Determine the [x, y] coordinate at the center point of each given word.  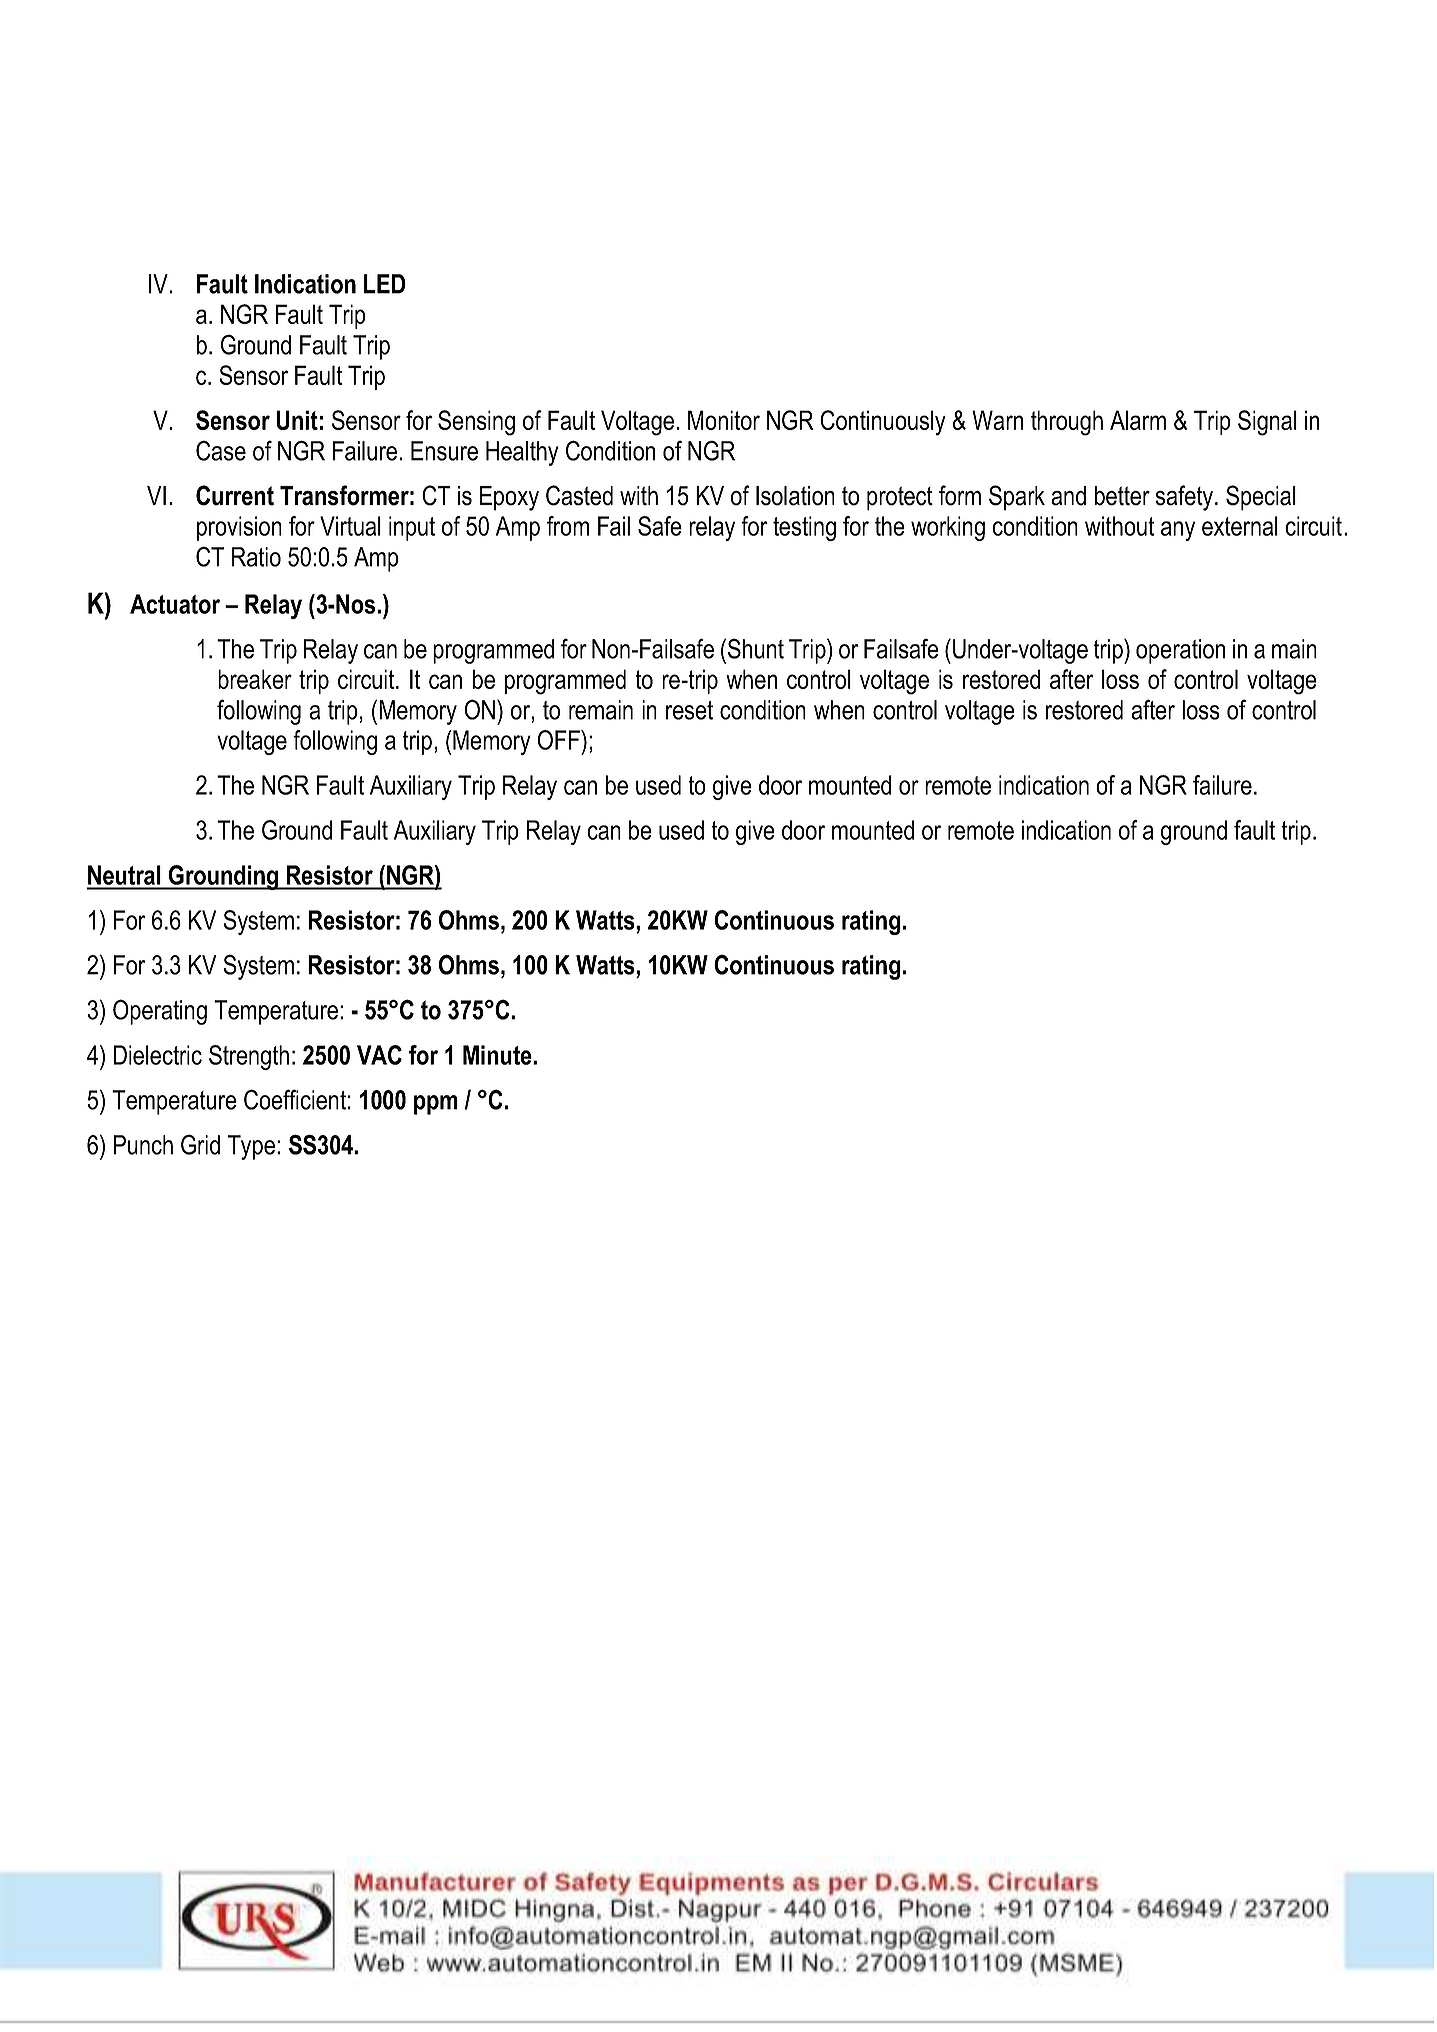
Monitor [724, 420]
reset [689, 710]
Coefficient [295, 1099]
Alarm [1138, 420]
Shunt [756, 648]
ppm [436, 1105]
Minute [498, 1055]
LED [385, 284]
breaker [255, 679]
